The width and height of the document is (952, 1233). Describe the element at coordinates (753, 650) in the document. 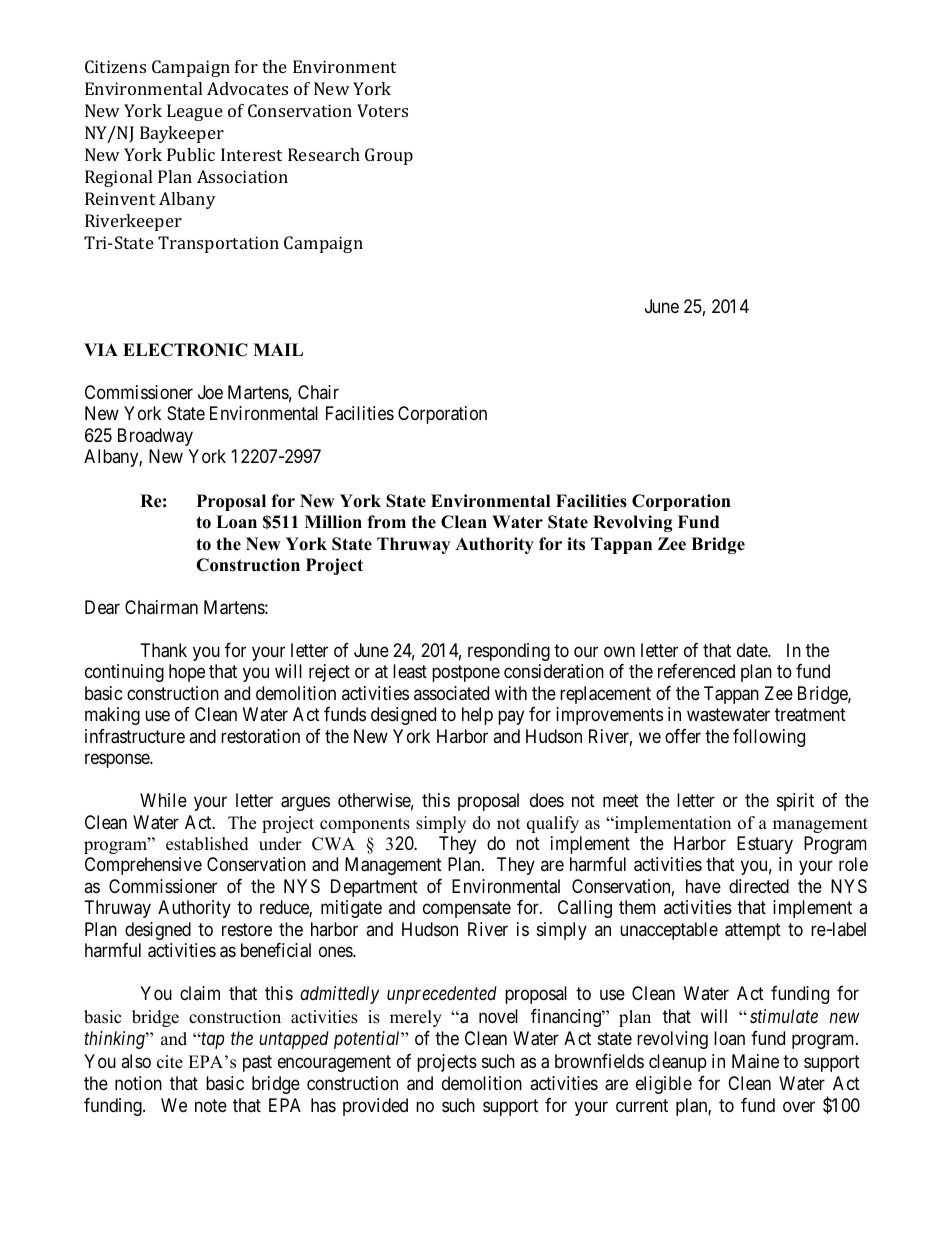

I see `date` at that location.
